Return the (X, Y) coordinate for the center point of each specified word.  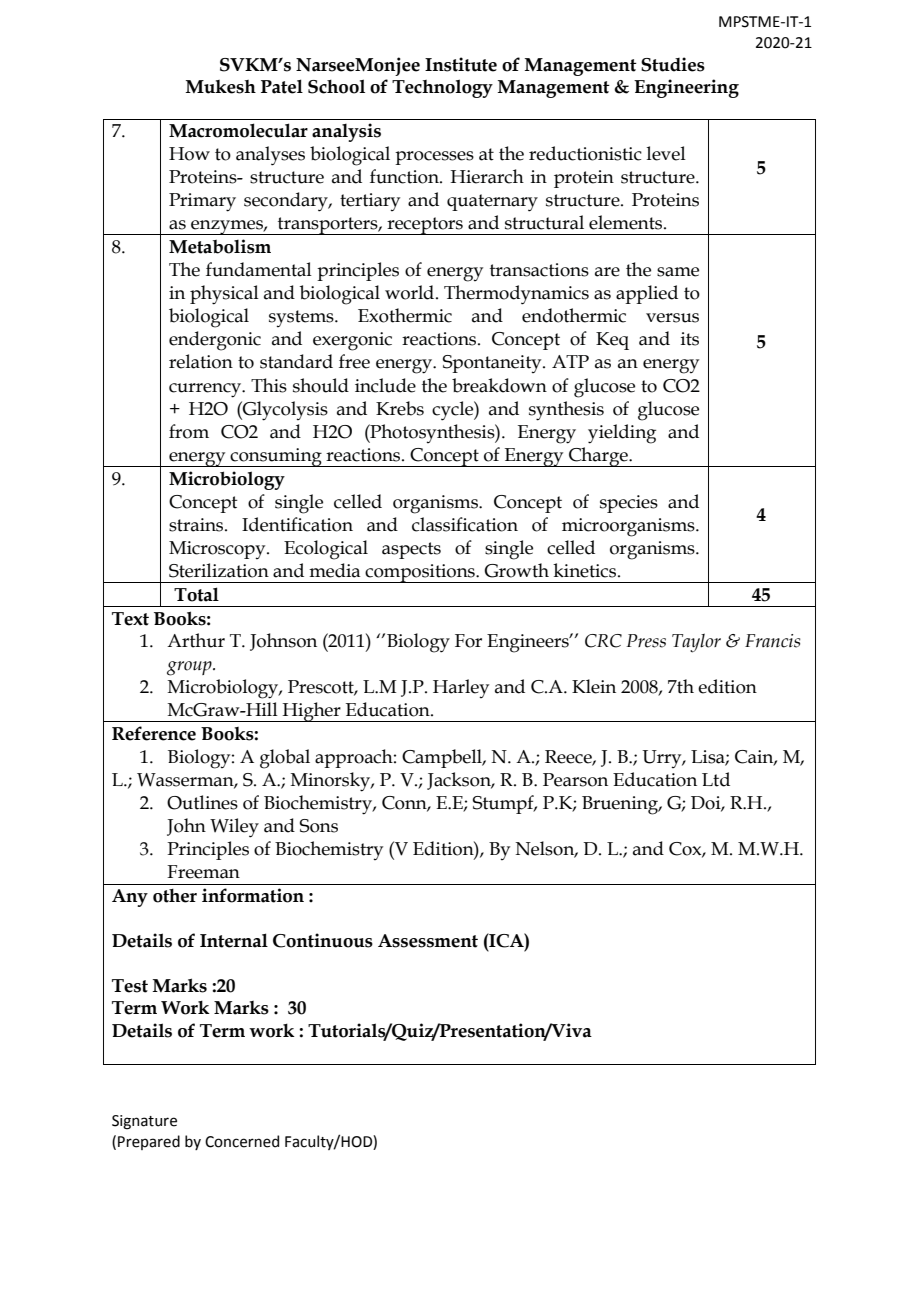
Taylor (696, 643)
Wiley (234, 828)
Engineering (686, 88)
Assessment (428, 941)
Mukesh (221, 87)
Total (196, 594)
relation (201, 361)
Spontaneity (493, 364)
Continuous (323, 940)
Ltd (716, 779)
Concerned (242, 1141)
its (690, 339)
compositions (420, 573)
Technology (442, 88)
